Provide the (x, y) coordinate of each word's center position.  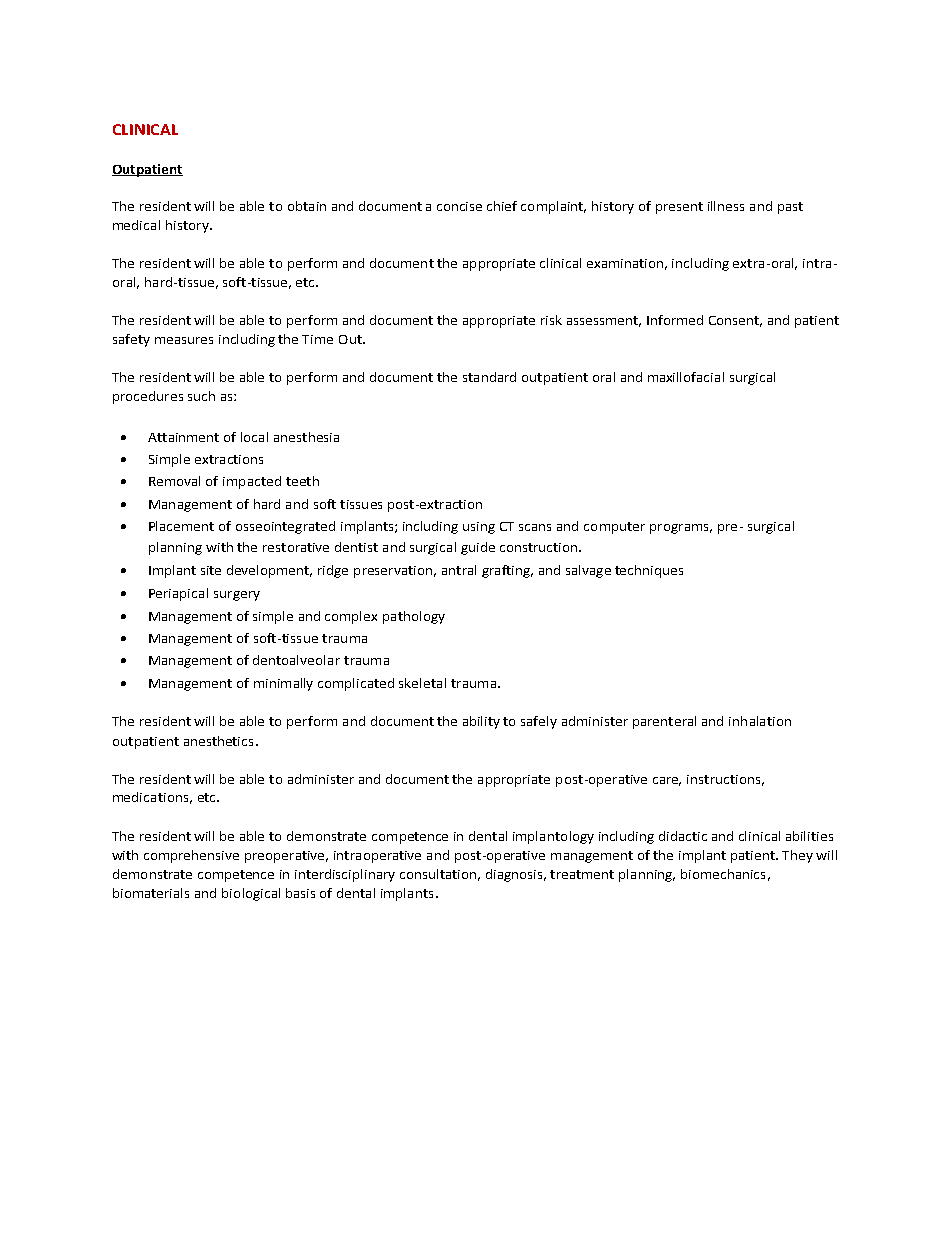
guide (478, 548)
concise (459, 206)
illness (726, 206)
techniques (649, 571)
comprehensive (191, 856)
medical (136, 225)
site (211, 570)
